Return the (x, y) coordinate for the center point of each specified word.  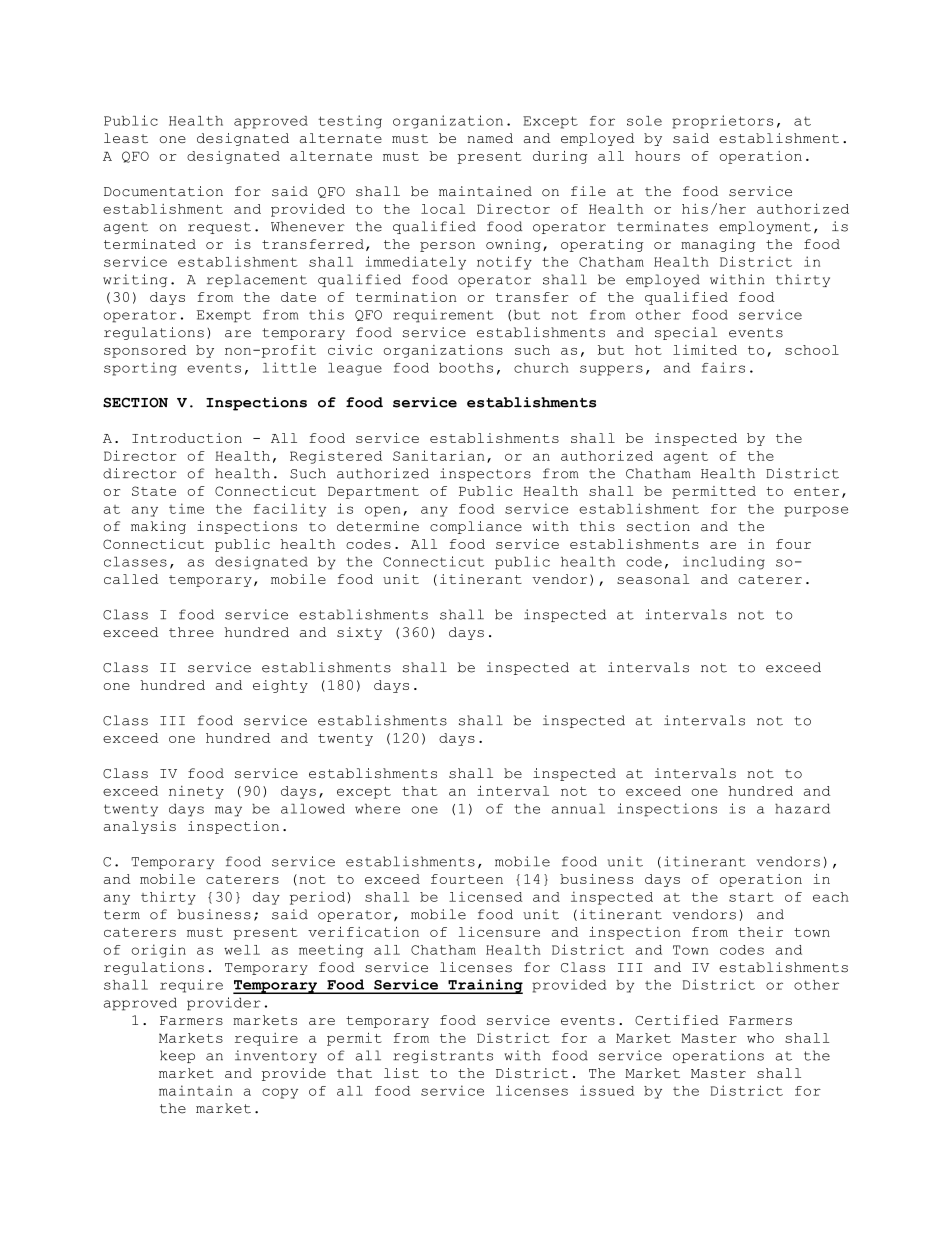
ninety (196, 792)
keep (177, 1056)
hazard (802, 808)
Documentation (163, 191)
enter (816, 491)
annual (578, 808)
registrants (443, 1056)
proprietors (722, 122)
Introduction (187, 438)
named (490, 138)
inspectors (485, 474)
